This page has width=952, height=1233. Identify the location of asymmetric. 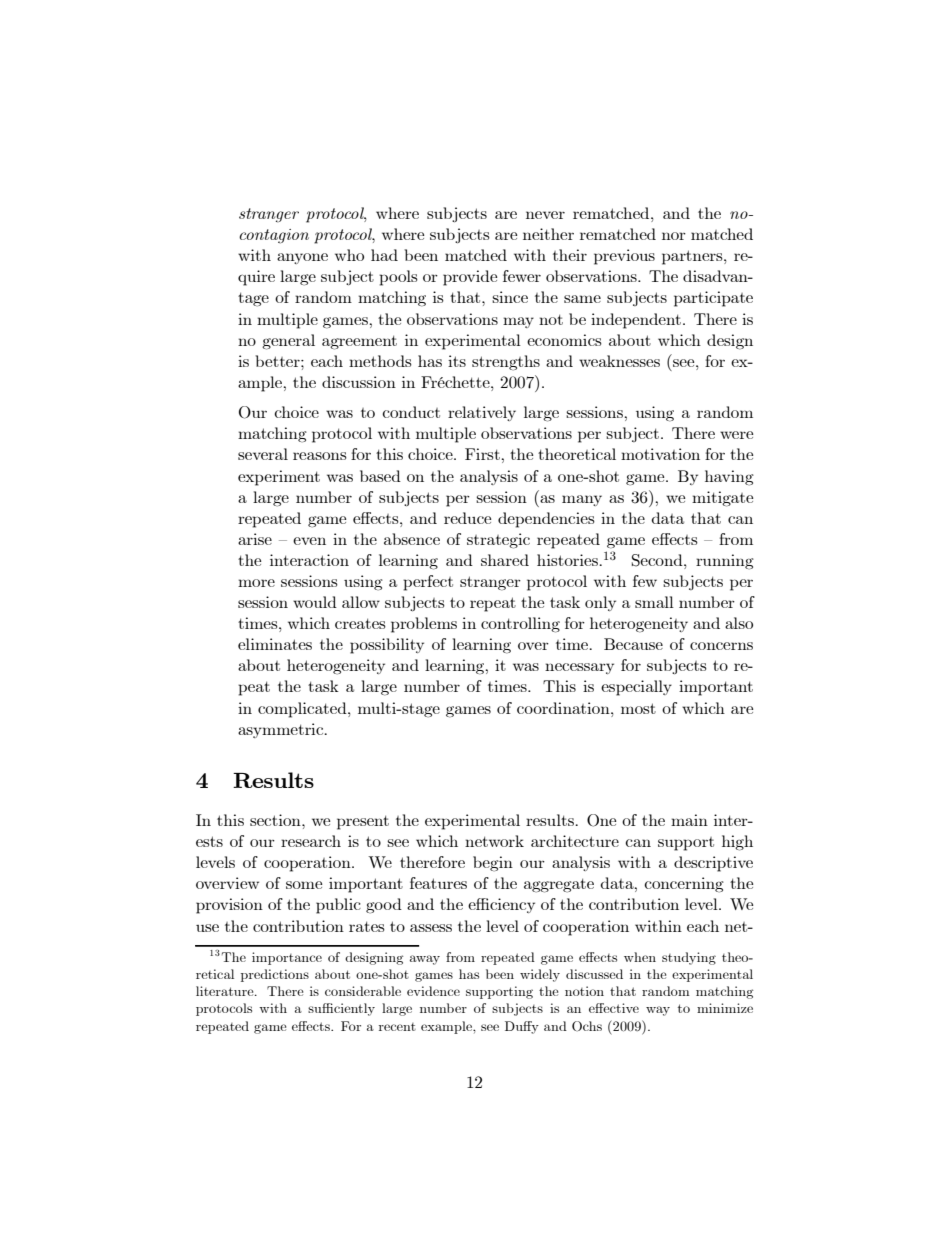
(282, 730).
